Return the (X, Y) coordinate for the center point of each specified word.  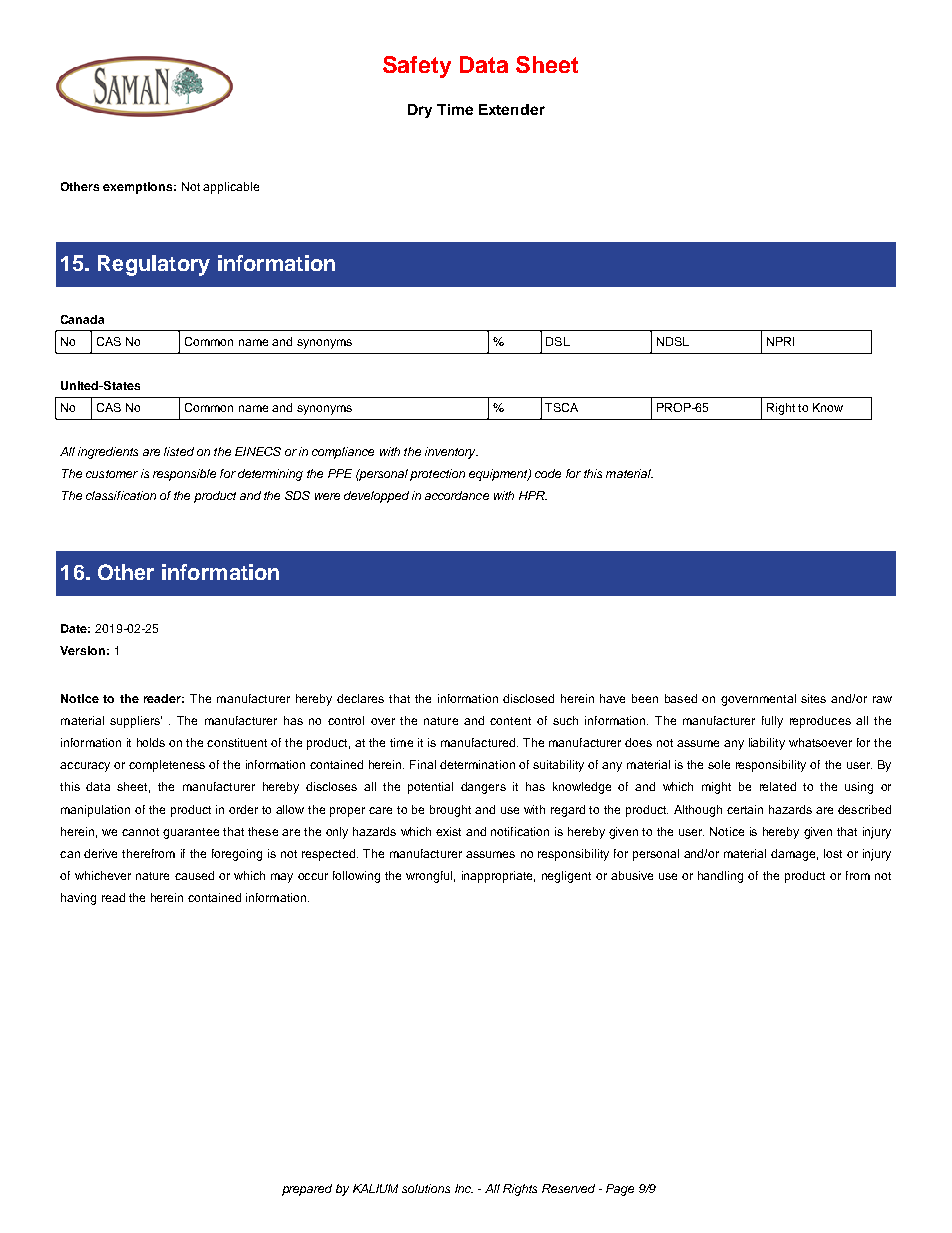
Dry (420, 111)
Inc (464, 1188)
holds (151, 742)
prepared (307, 1190)
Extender (512, 109)
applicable (231, 188)
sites (813, 698)
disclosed (528, 698)
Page (620, 1190)
